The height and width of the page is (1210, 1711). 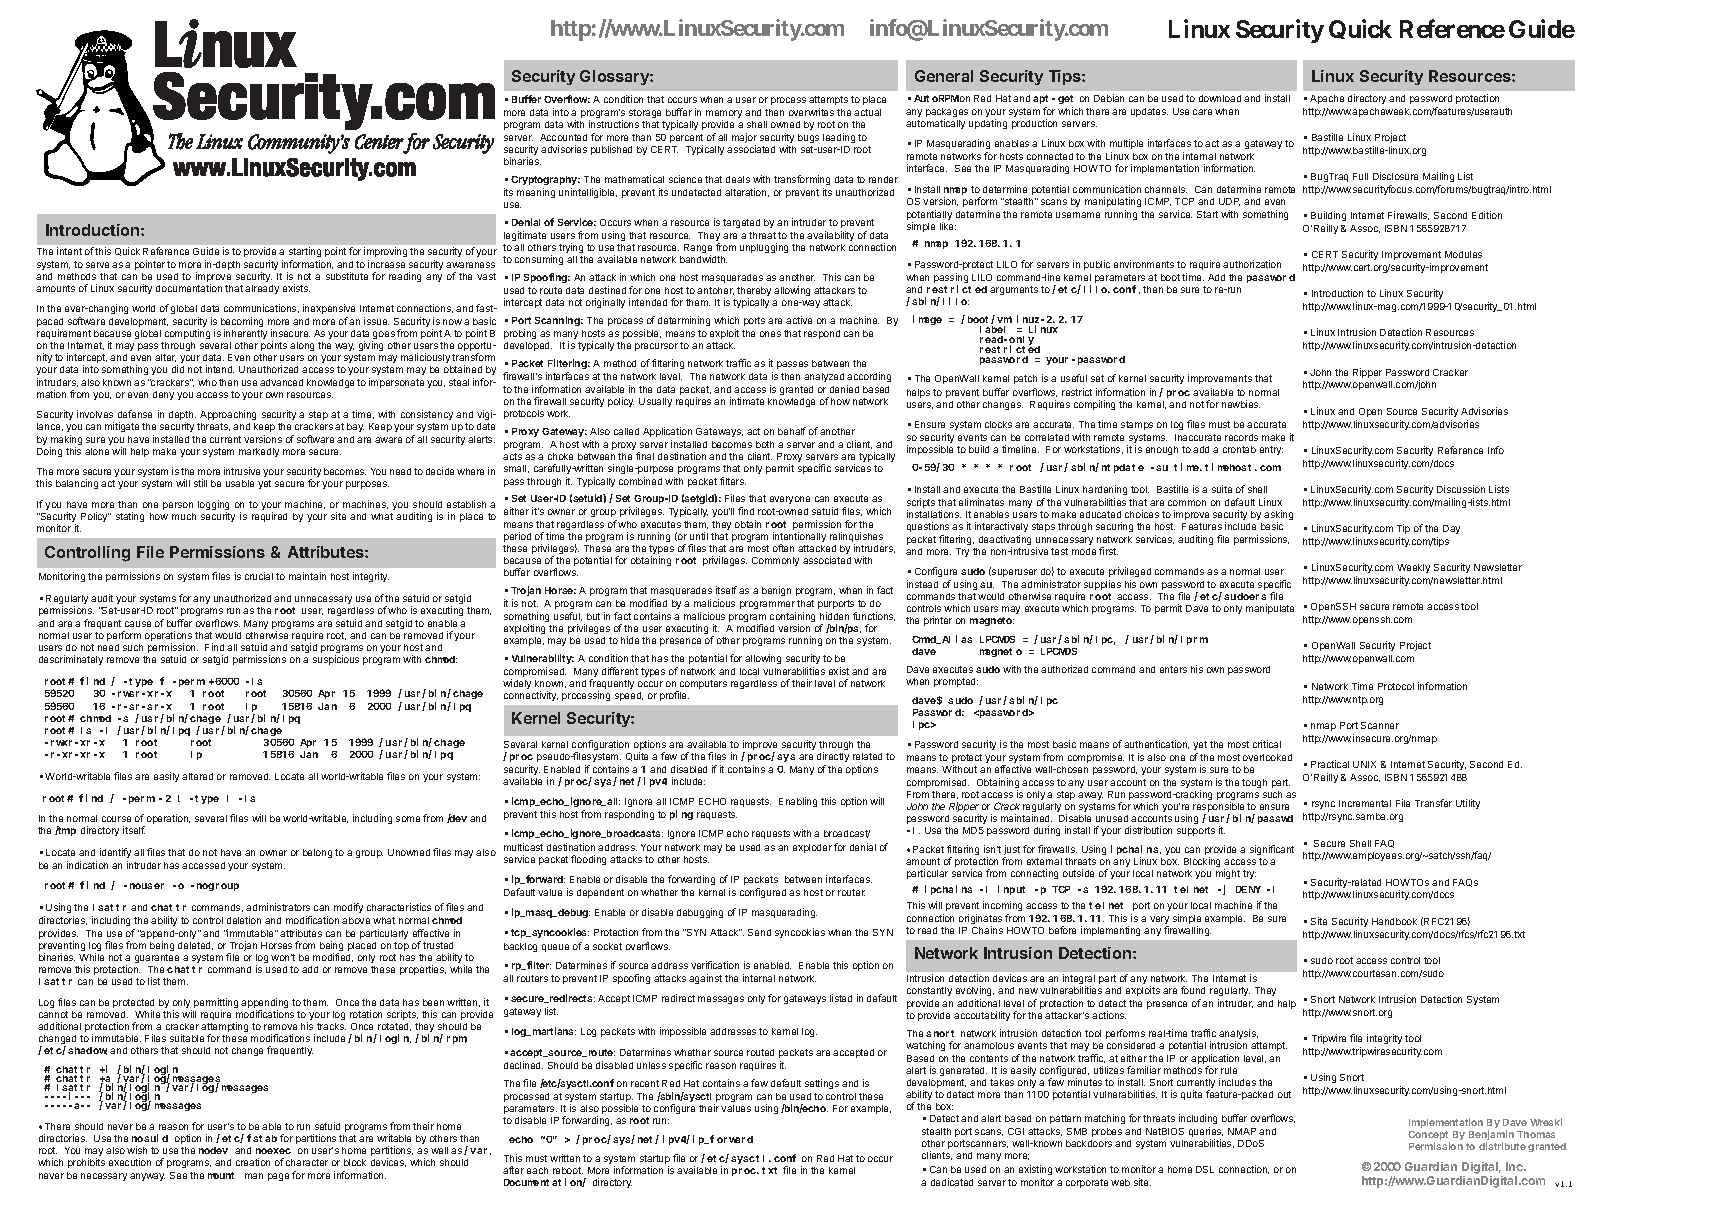 I want to click on Incremental, so click(x=1365, y=803).
